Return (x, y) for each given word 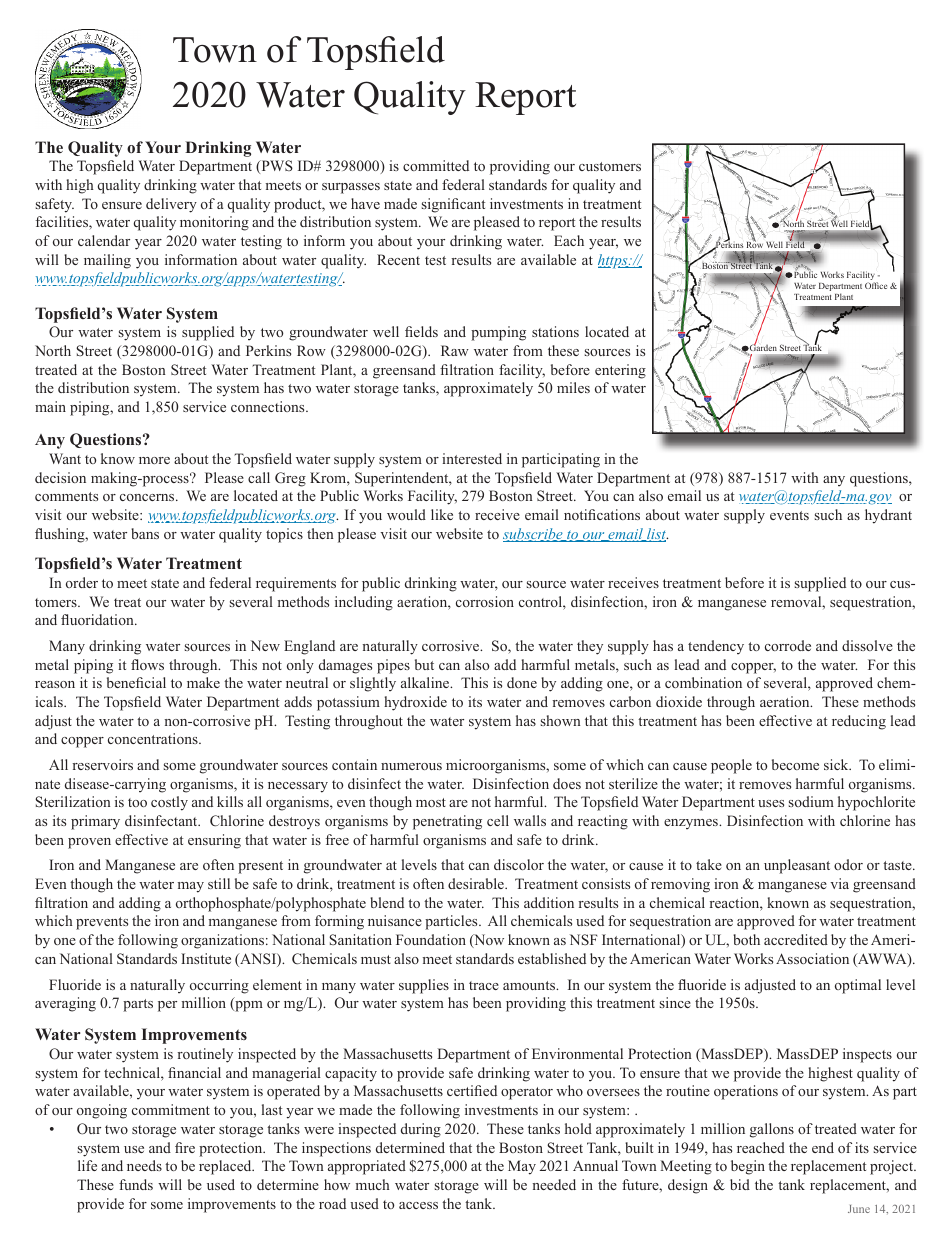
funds (136, 1184)
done (522, 682)
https (614, 261)
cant (472, 204)
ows (152, 666)
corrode (788, 645)
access (418, 1205)
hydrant (888, 516)
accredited (796, 939)
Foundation (431, 939)
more (154, 460)
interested (472, 458)
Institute (206, 958)
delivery (171, 205)
